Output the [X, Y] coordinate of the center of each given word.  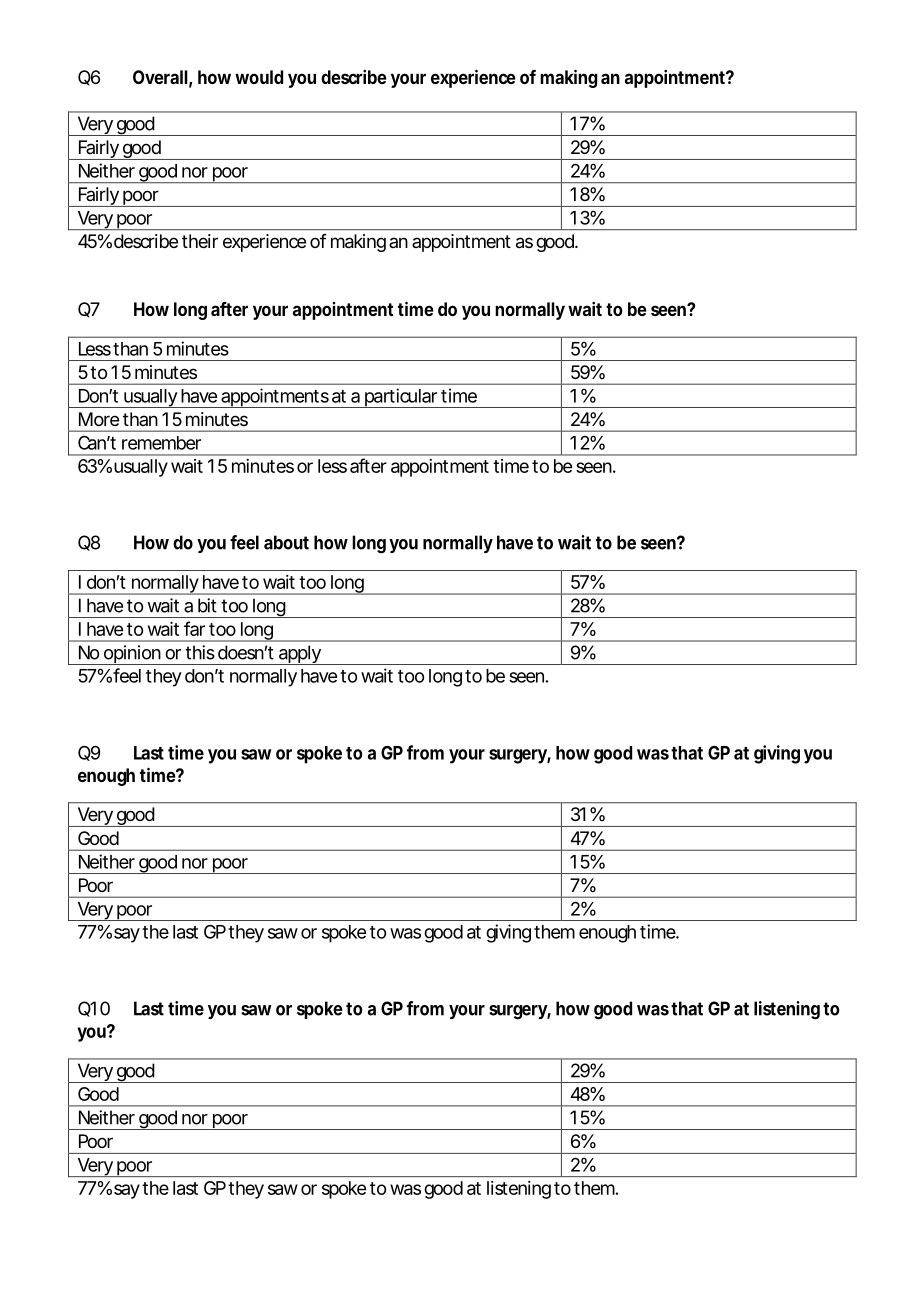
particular [400, 398]
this [200, 652]
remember [161, 443]
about [286, 542]
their [200, 241]
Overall [160, 77]
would [259, 77]
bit [207, 605]
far [194, 628]
